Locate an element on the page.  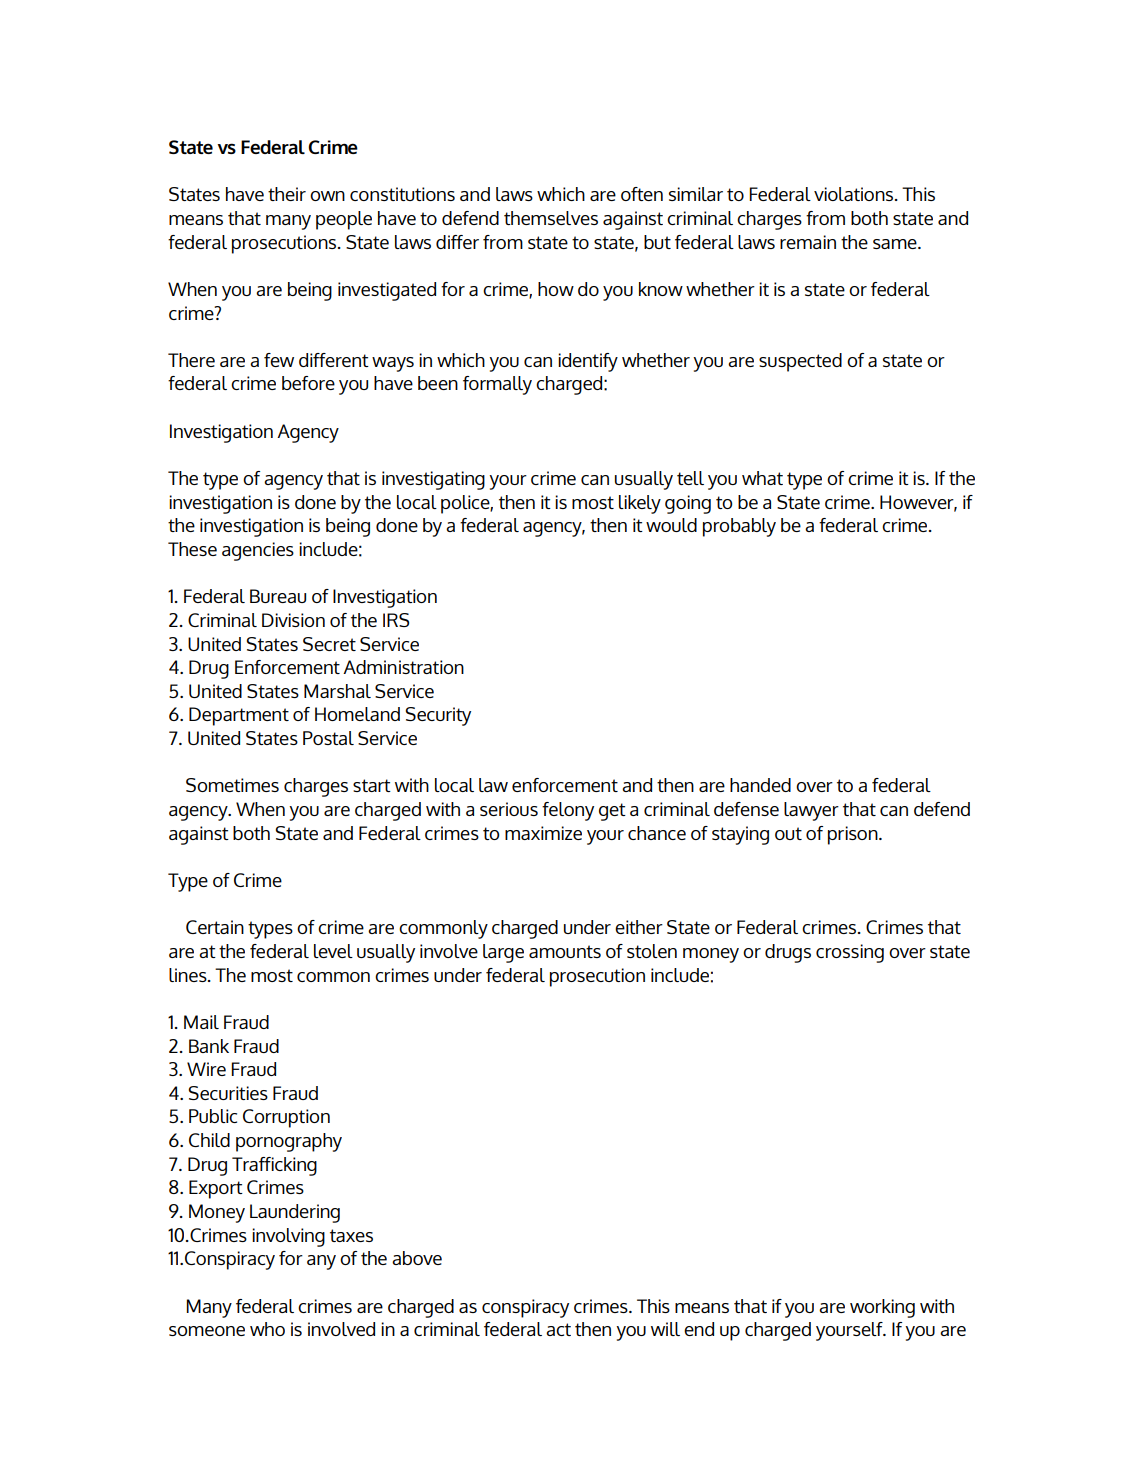
crossing is located at coordinates (850, 953).
